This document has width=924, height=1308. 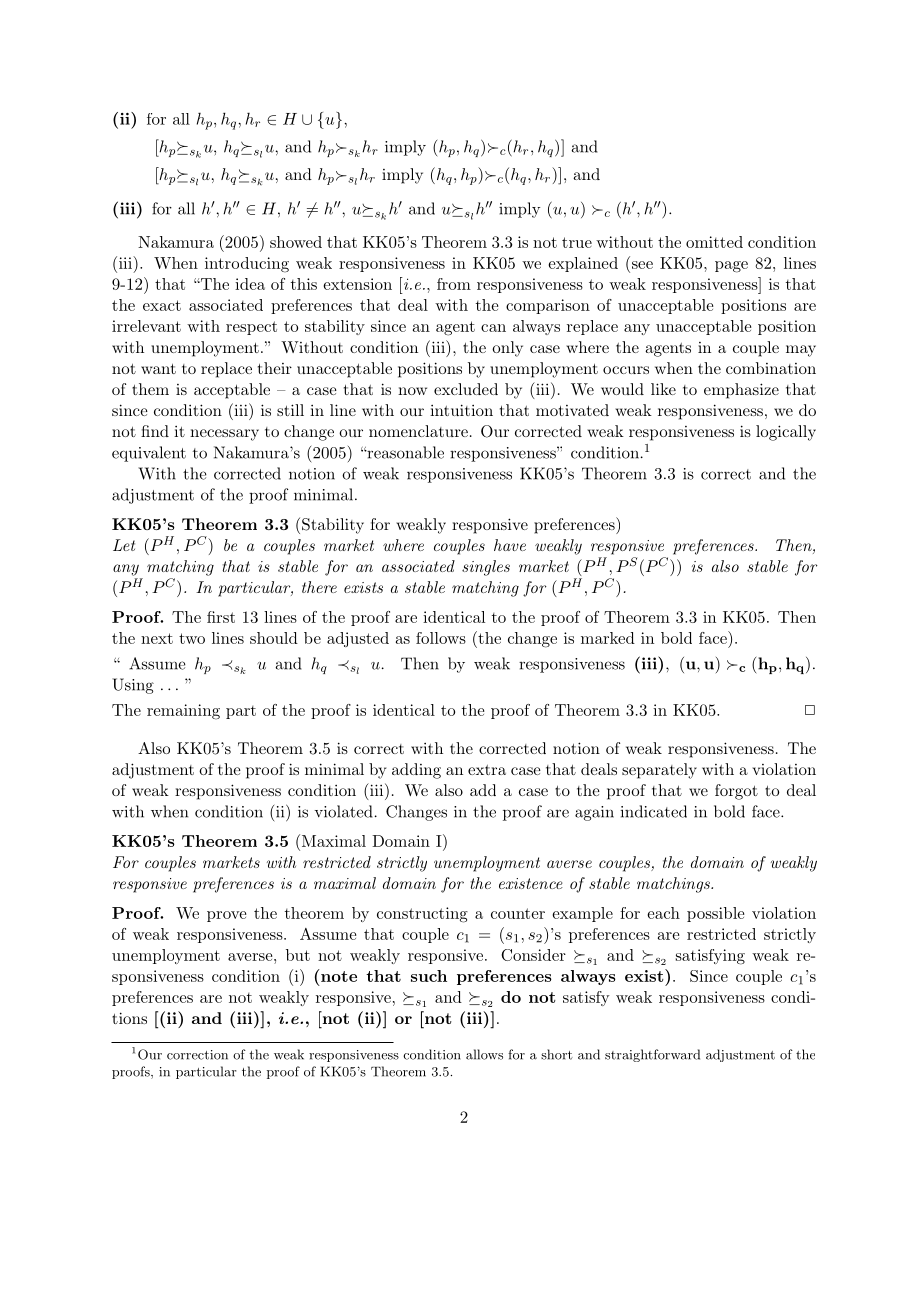 I want to click on from, so click(x=454, y=284).
